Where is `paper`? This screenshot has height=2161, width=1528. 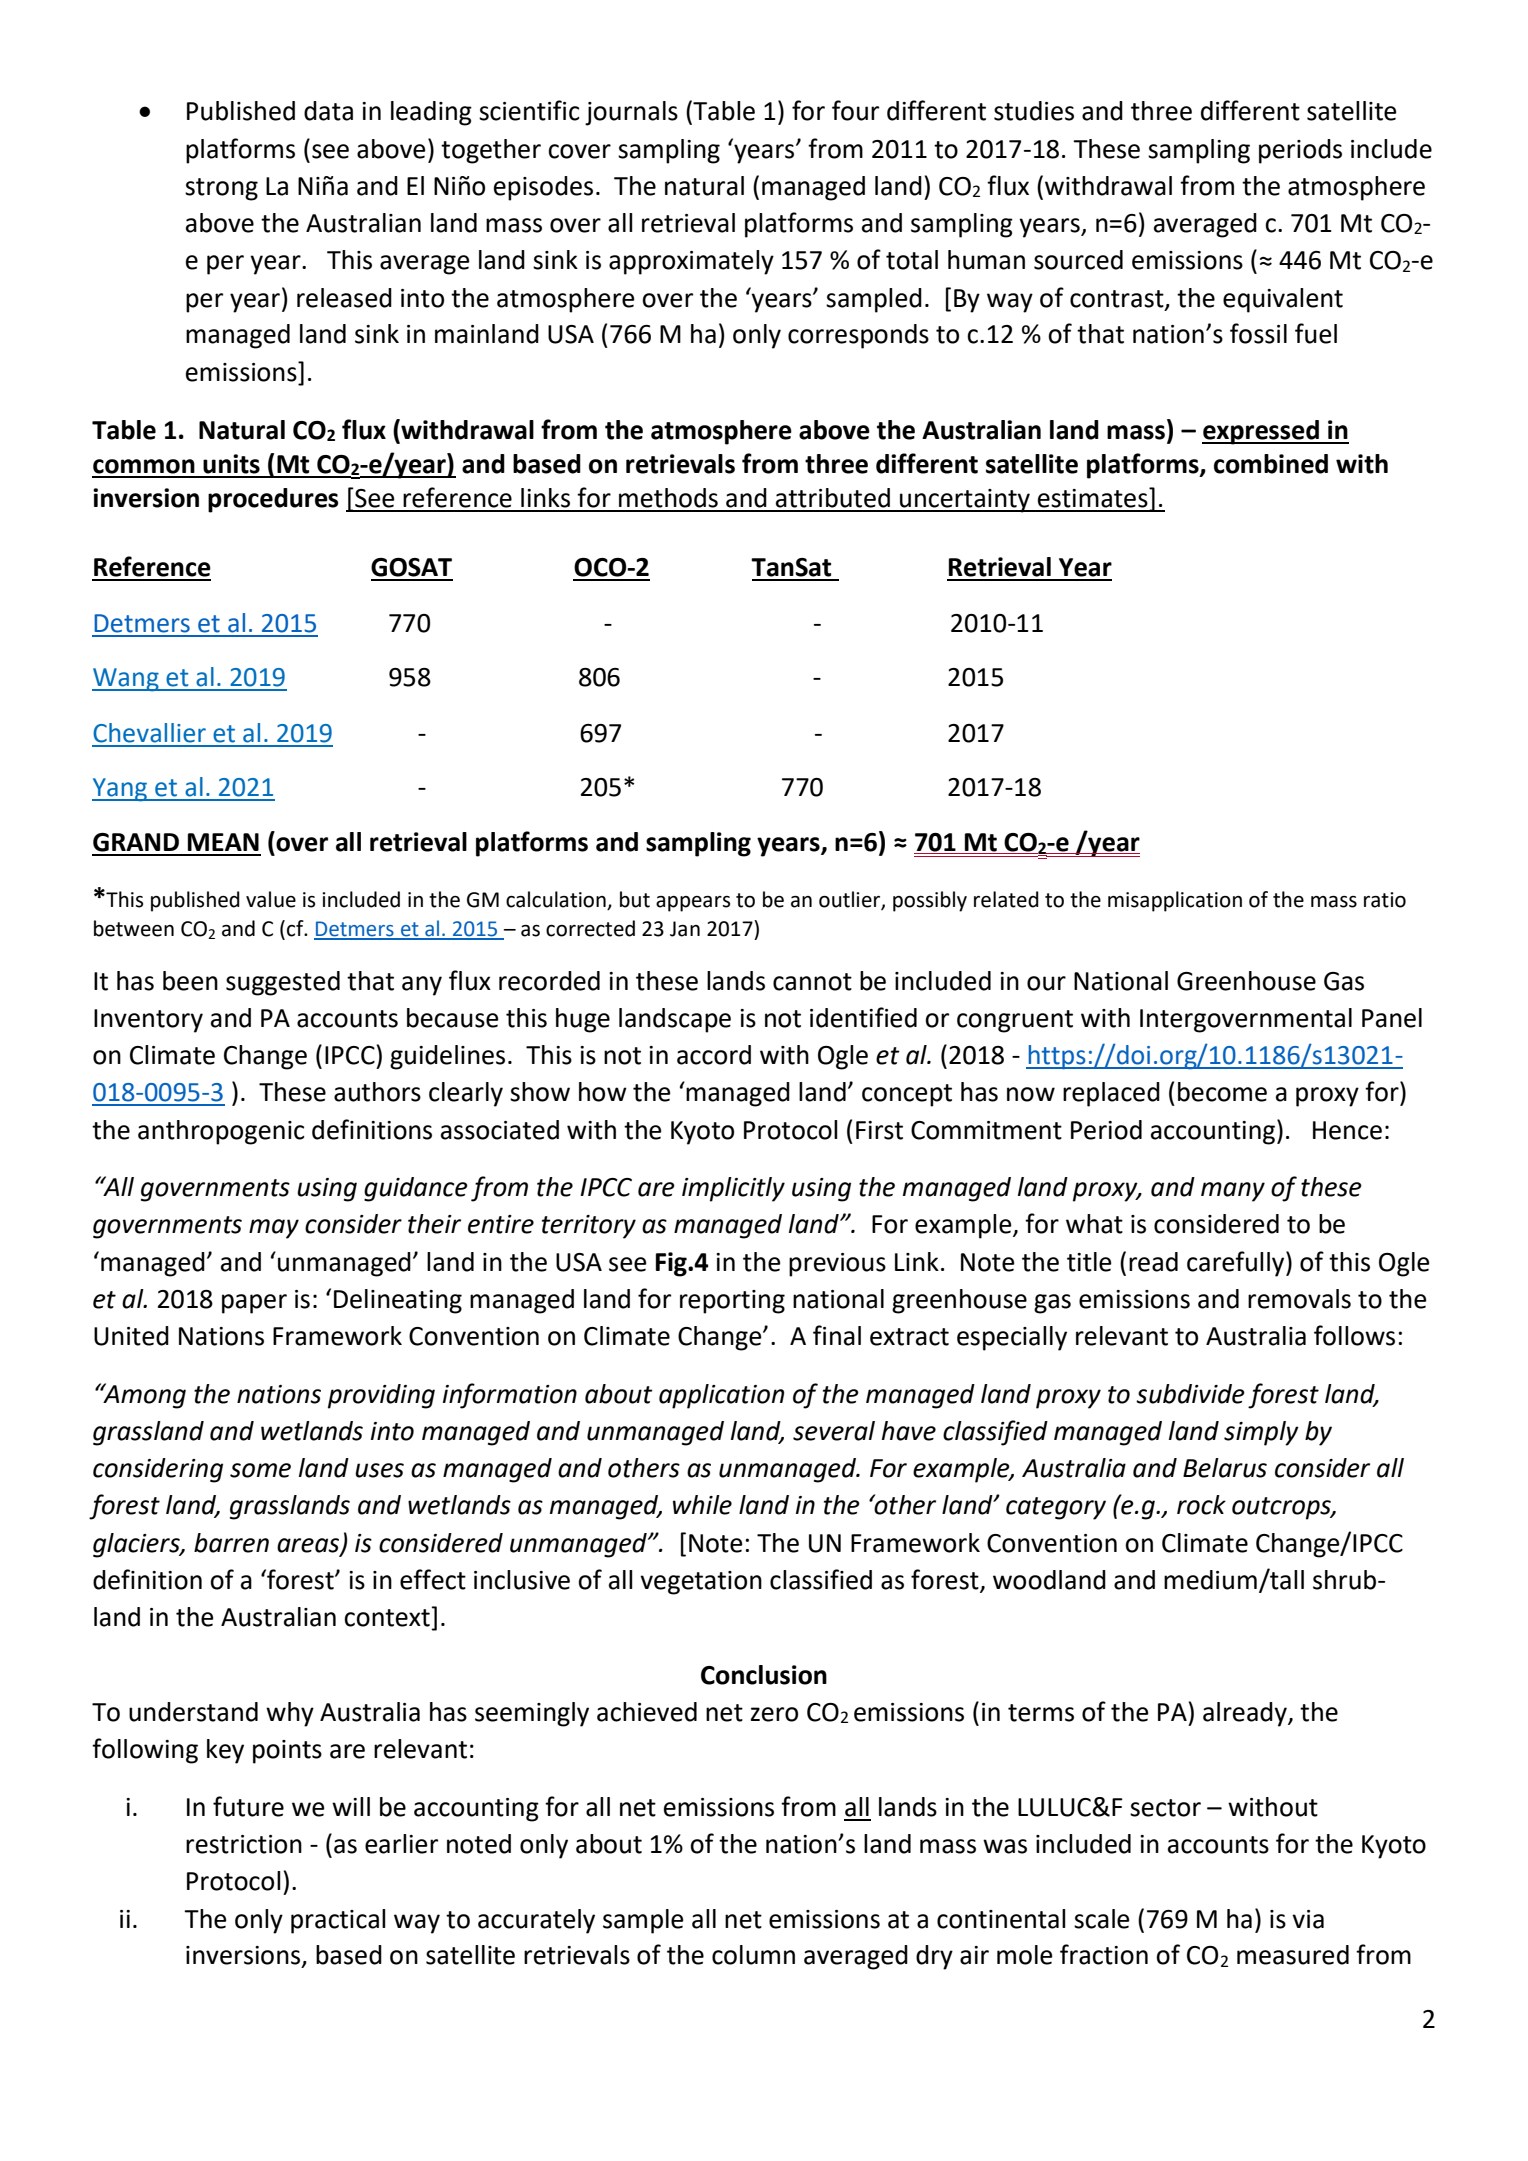
paper is located at coordinates (254, 1304).
